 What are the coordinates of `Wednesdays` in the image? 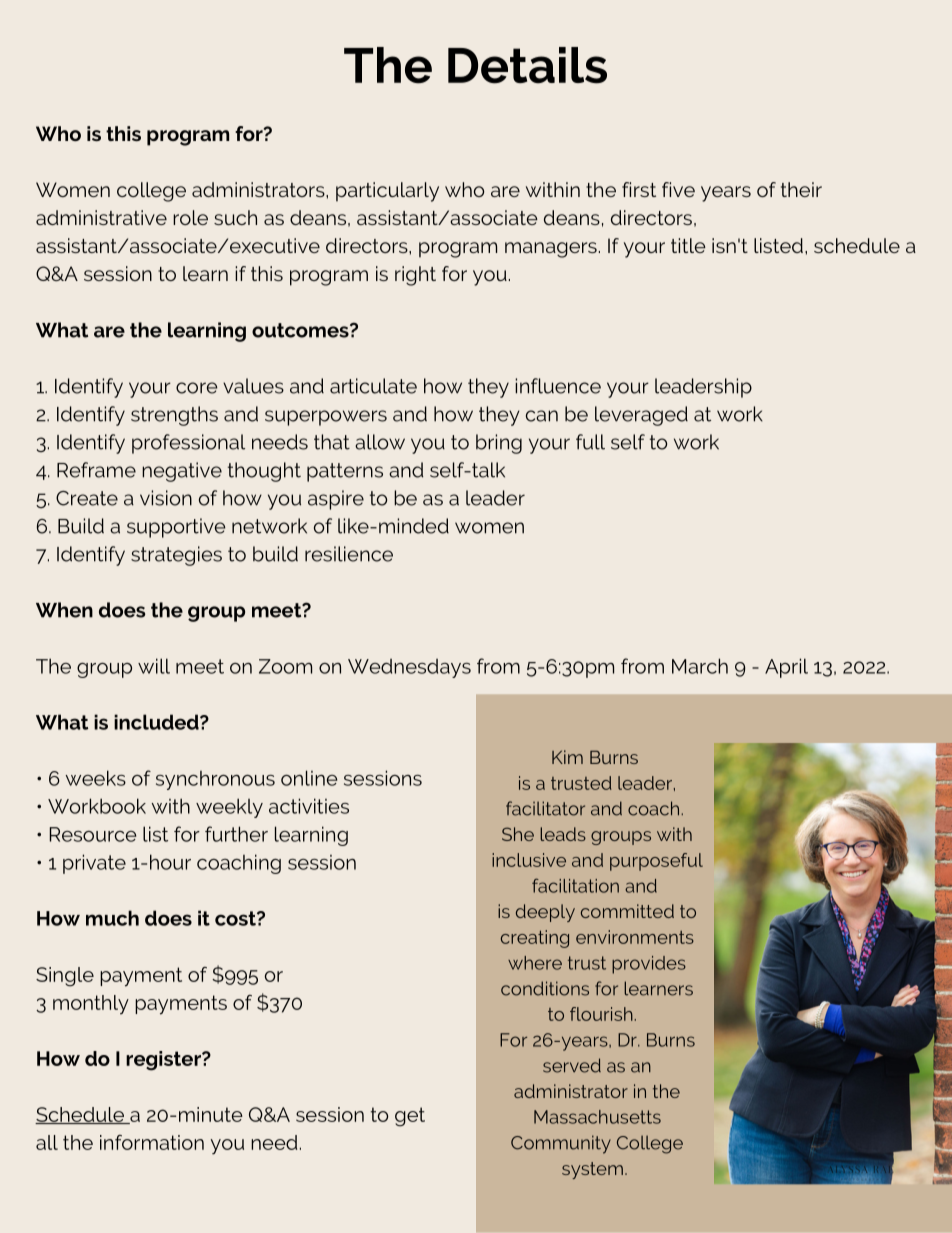 It's located at (409, 668).
